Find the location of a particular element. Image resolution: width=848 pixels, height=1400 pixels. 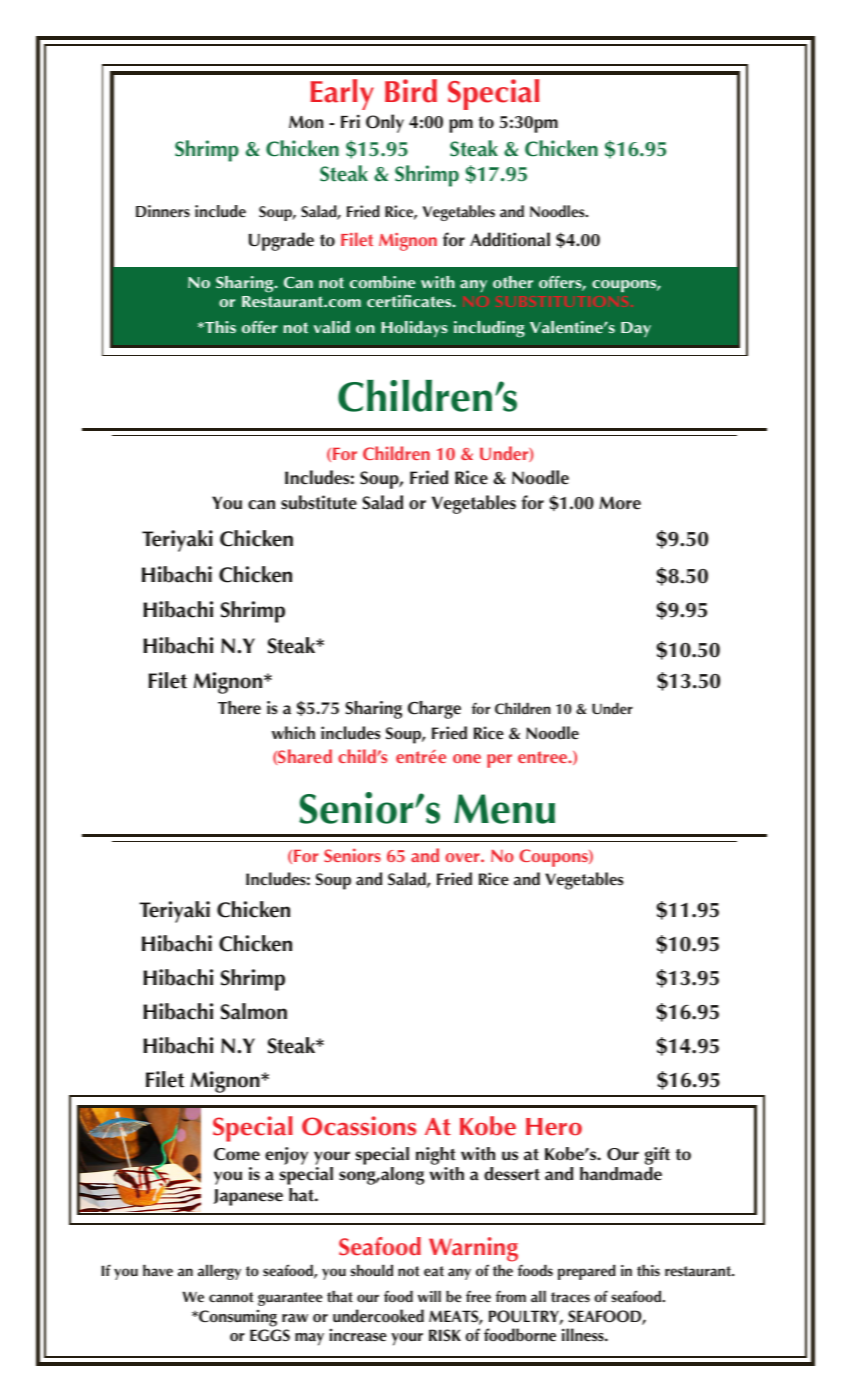

Hero is located at coordinates (554, 1127).
